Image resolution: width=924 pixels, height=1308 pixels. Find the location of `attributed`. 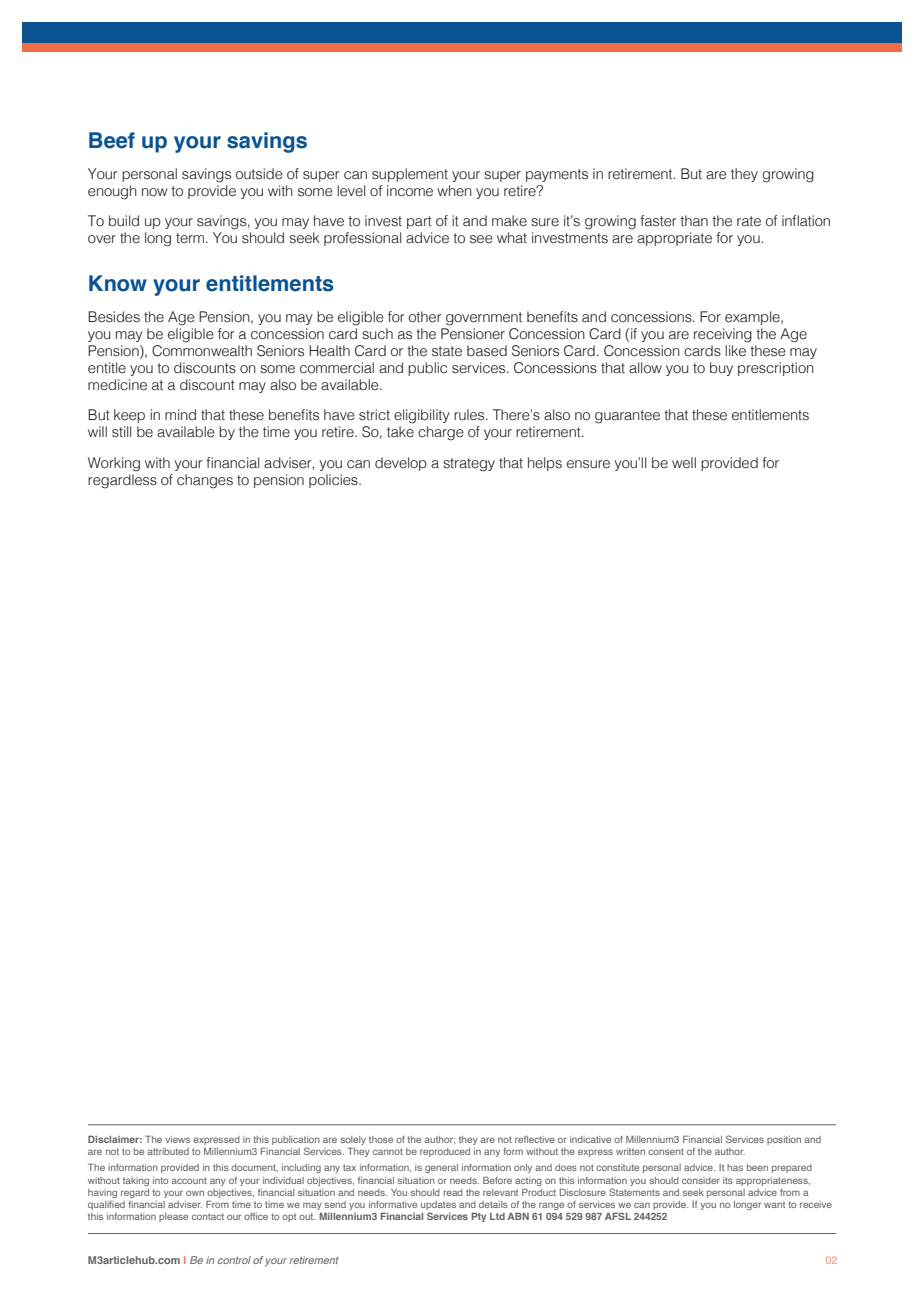

attributed is located at coordinates (168, 1151).
